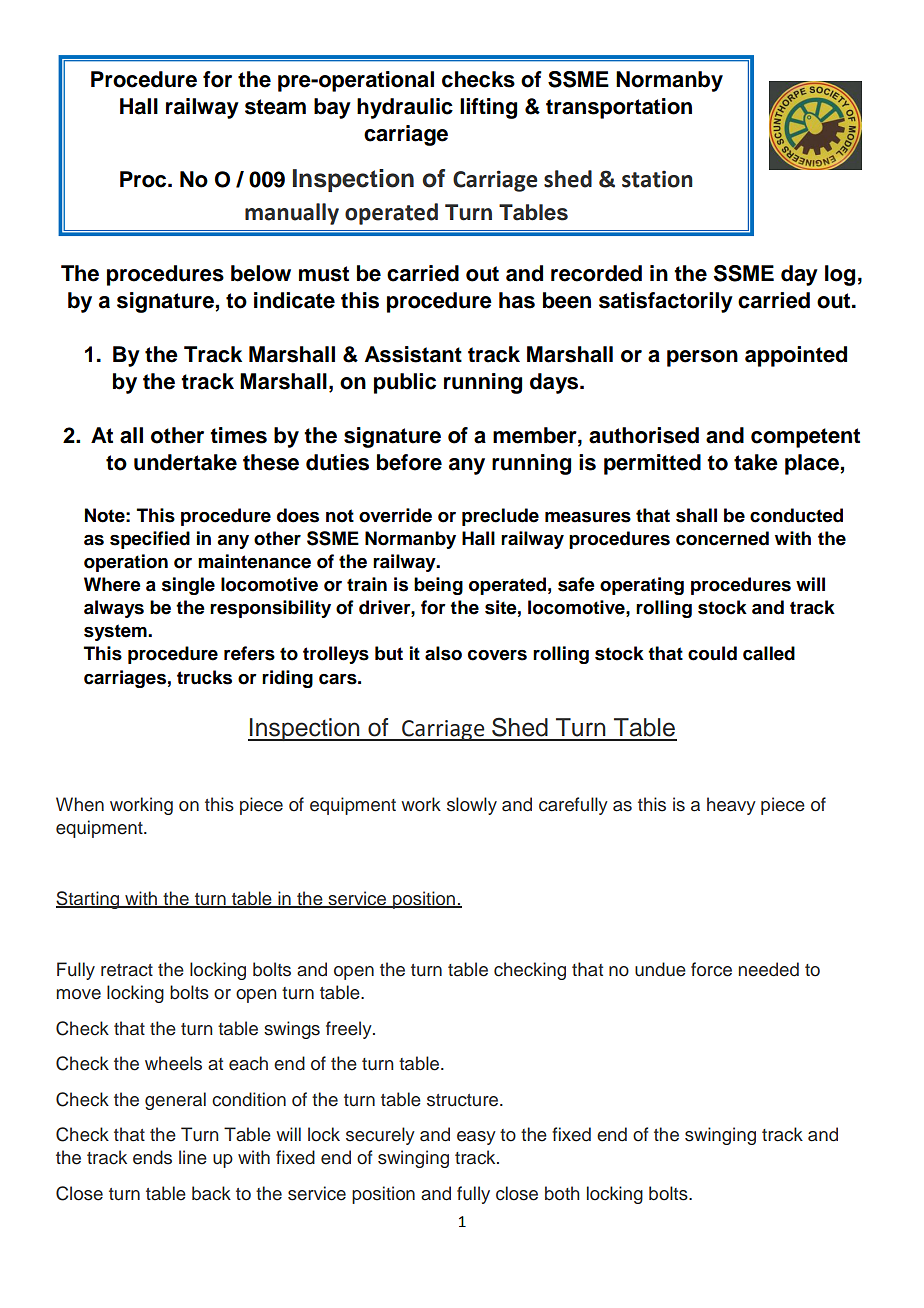  Describe the element at coordinates (769, 653) in the screenshot. I see `called` at that location.
